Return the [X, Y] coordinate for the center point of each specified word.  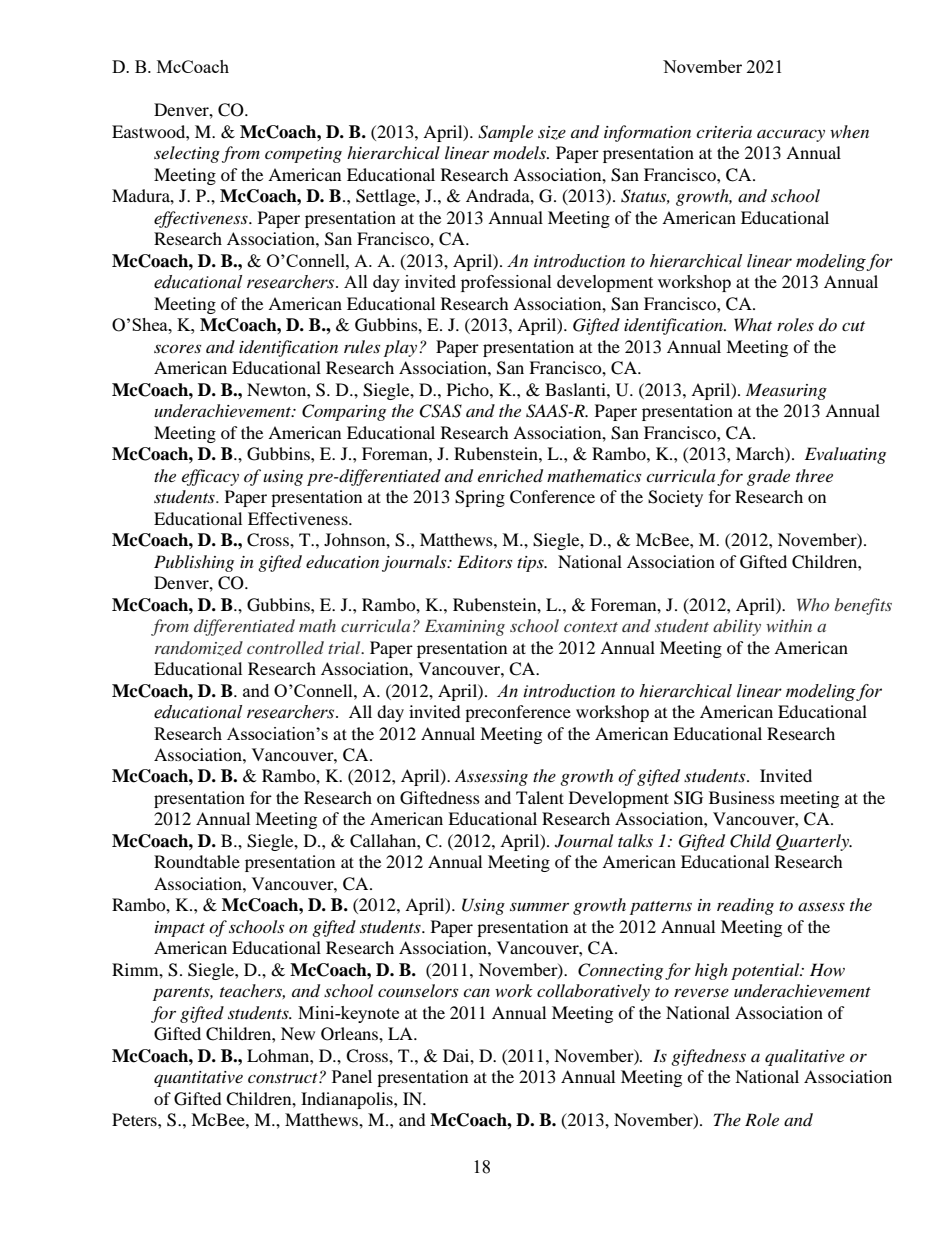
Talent [540, 797]
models [520, 153]
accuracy [791, 135]
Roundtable [197, 861]
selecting [187, 154]
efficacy [210, 477]
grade [768, 477]
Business [742, 797]
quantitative [198, 1079]
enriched [510, 476]
